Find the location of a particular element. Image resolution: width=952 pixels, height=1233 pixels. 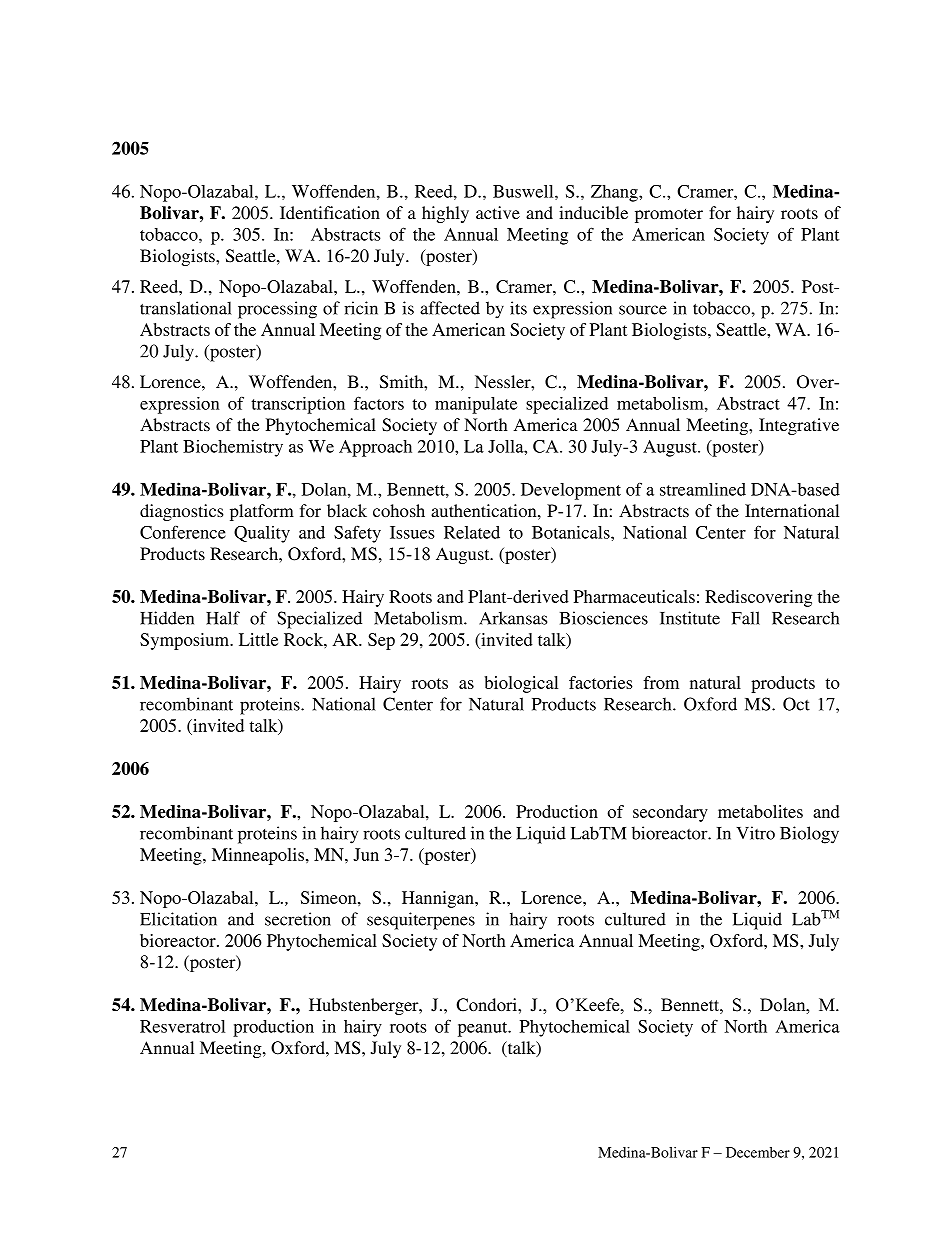

Arkansas is located at coordinates (513, 618).
